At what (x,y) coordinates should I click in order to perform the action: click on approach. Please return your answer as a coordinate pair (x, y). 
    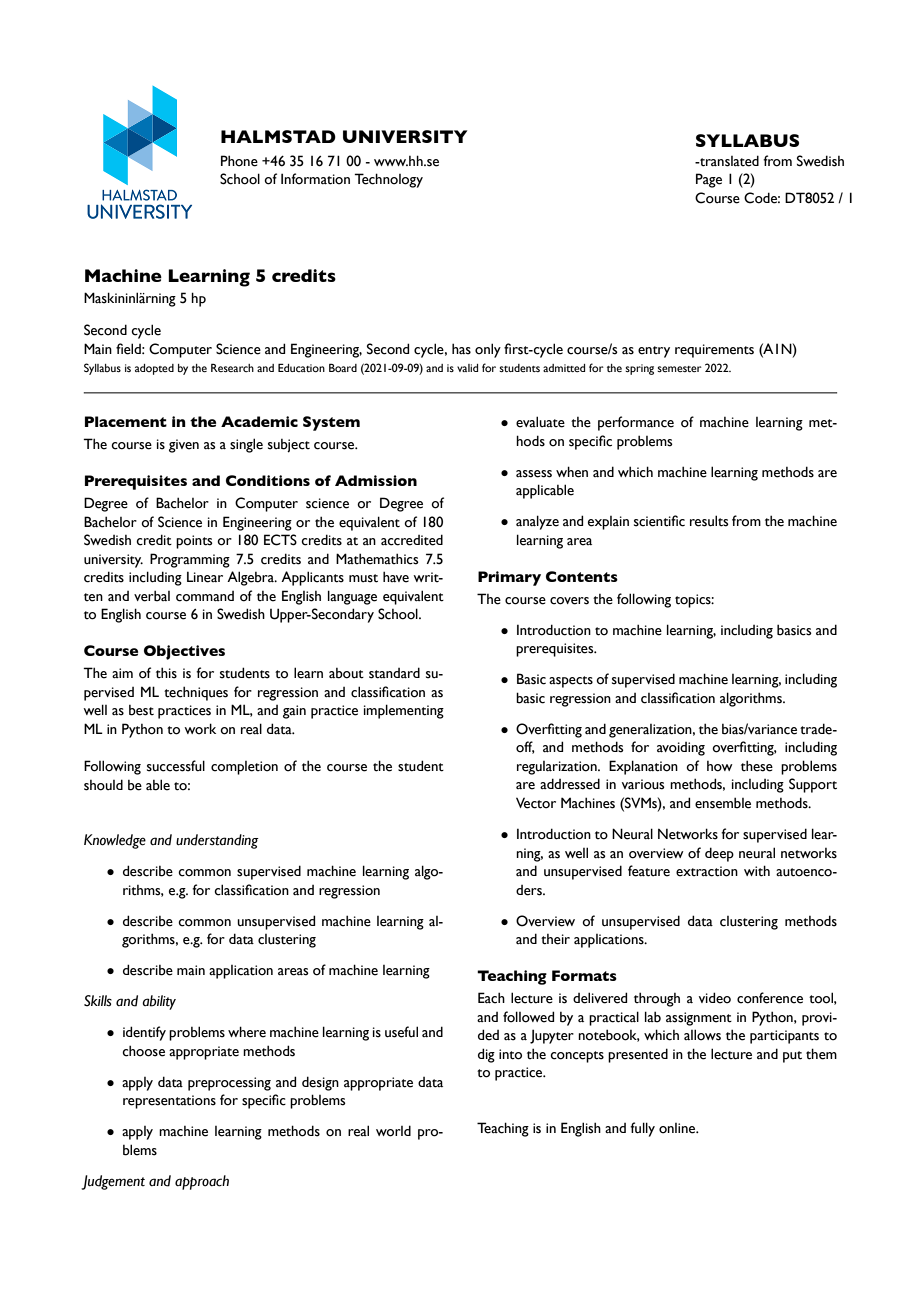
    Looking at the image, I should click on (202, 1182).
